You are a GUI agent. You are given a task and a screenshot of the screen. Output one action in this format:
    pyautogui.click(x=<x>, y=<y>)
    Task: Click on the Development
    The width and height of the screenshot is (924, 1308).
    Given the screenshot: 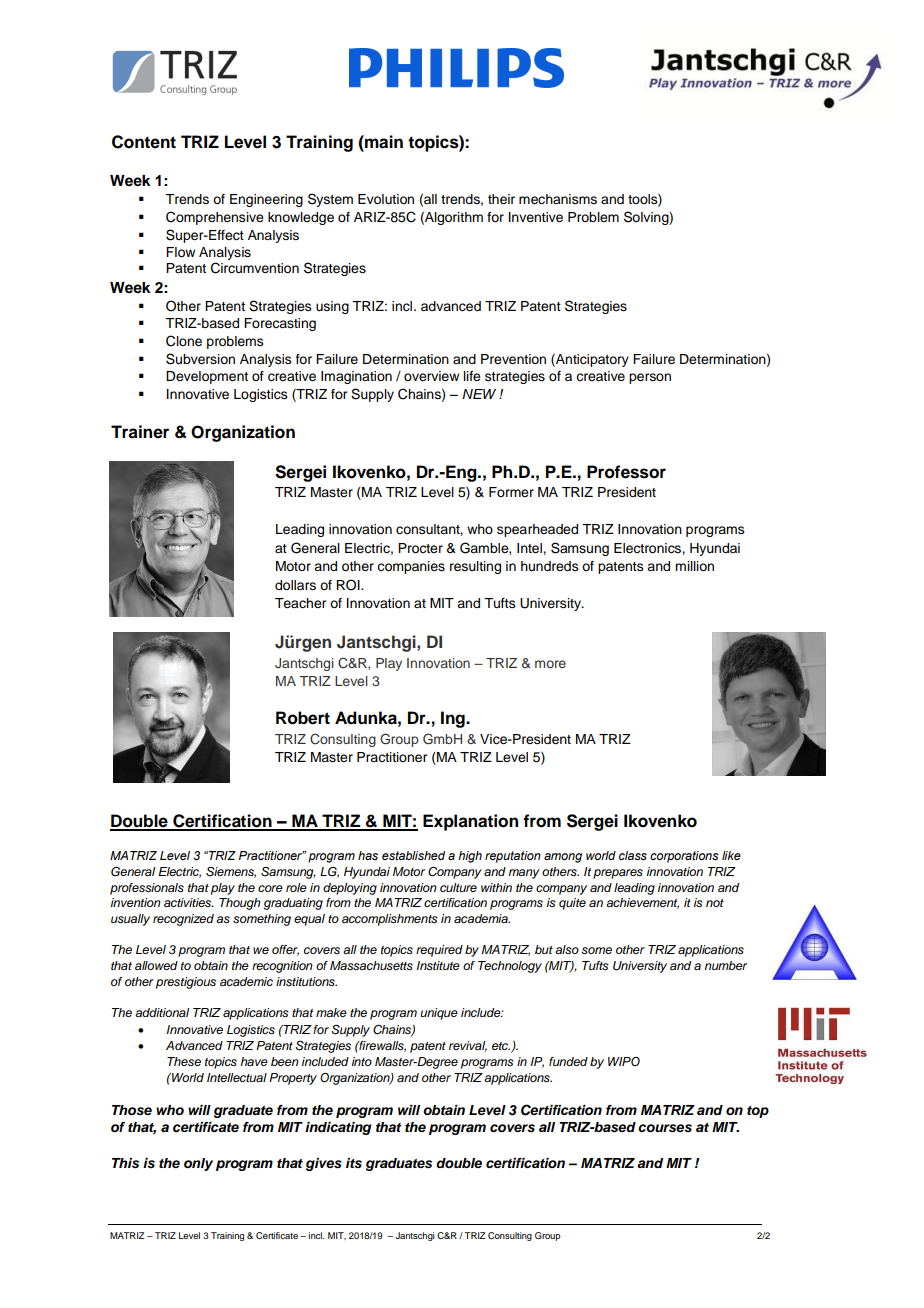 What is the action you would take?
    pyautogui.click(x=207, y=377)
